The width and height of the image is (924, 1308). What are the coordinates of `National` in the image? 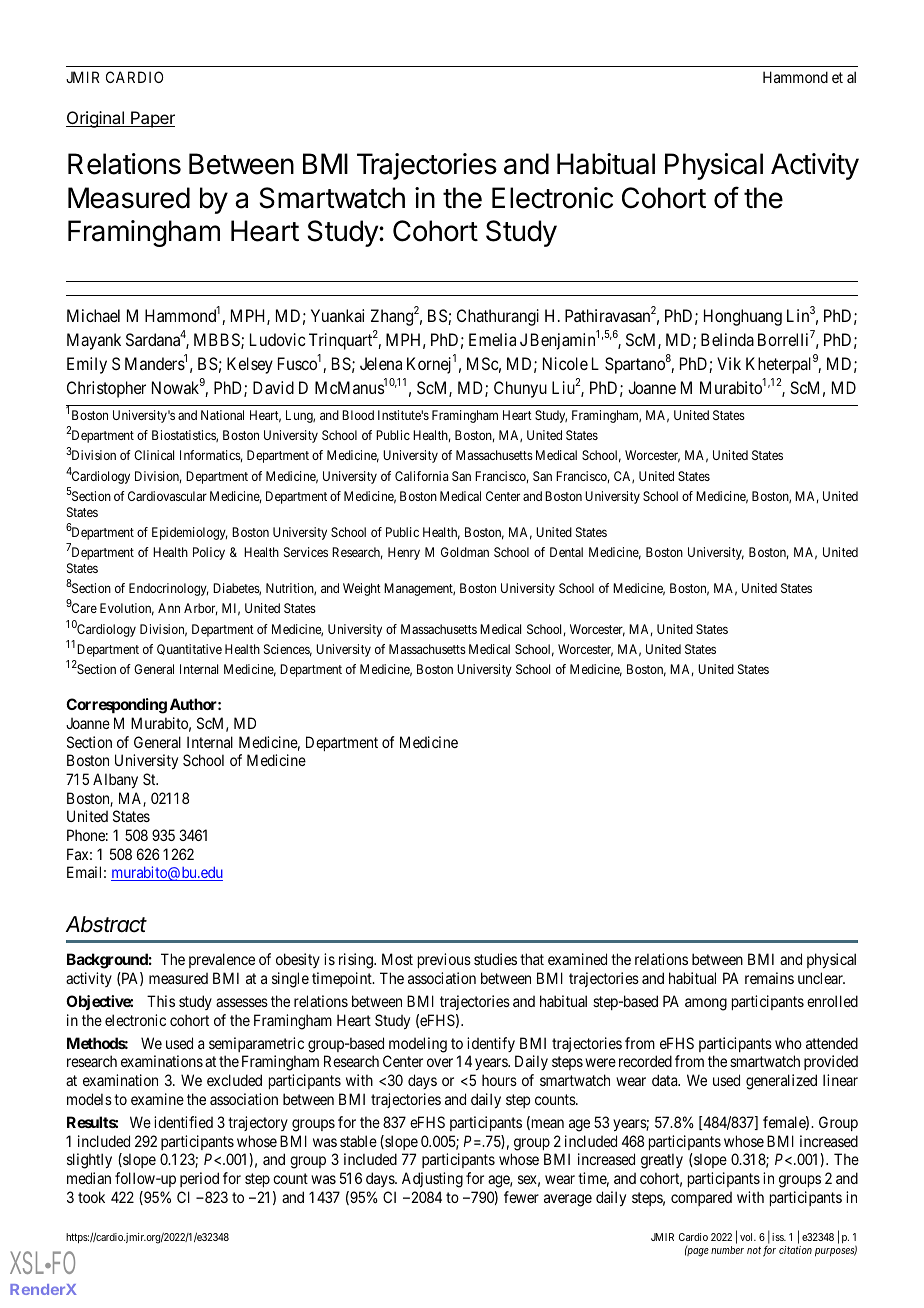 It's located at (222, 415).
